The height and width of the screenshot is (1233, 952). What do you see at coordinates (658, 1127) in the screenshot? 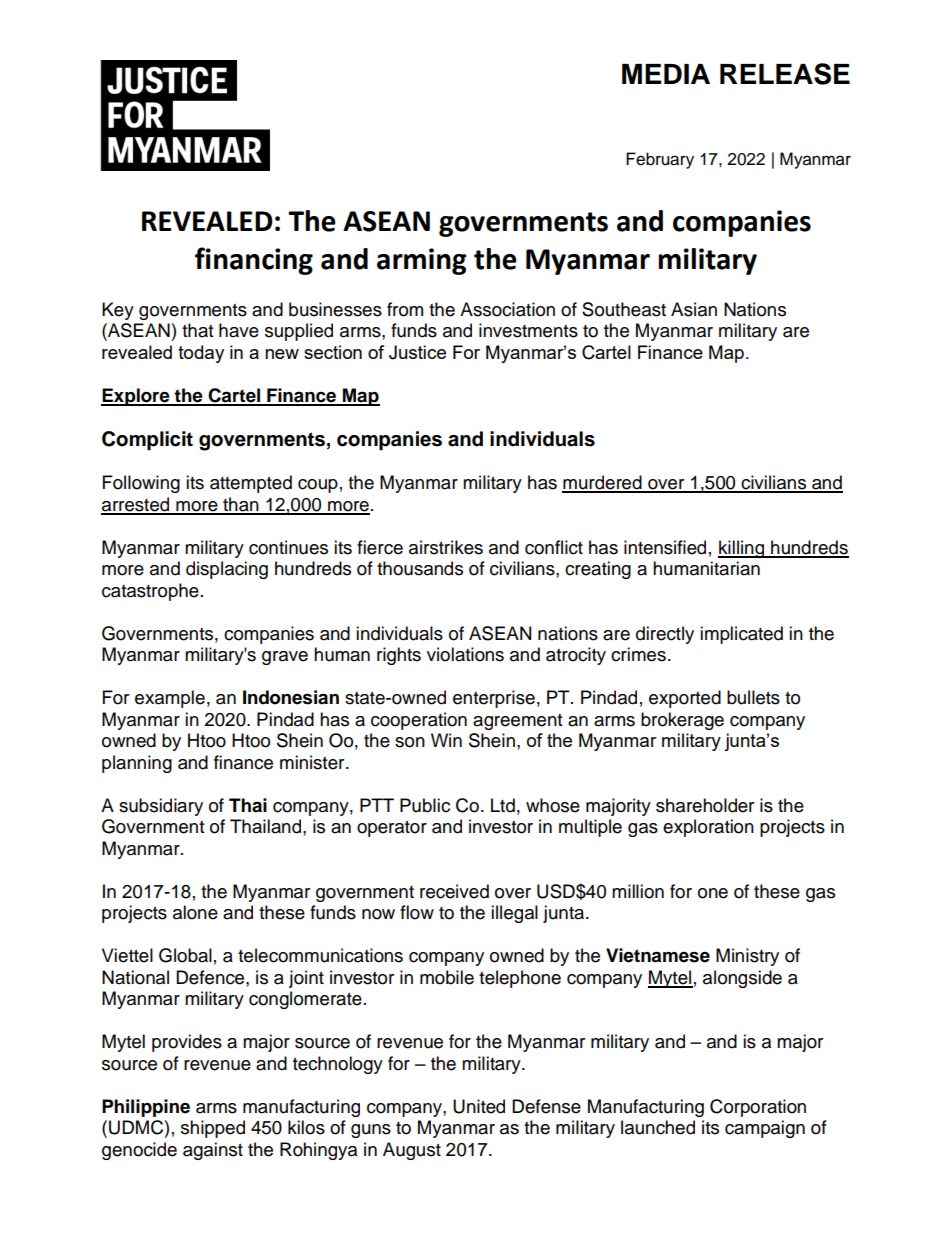
I see `launched` at bounding box center [658, 1127].
